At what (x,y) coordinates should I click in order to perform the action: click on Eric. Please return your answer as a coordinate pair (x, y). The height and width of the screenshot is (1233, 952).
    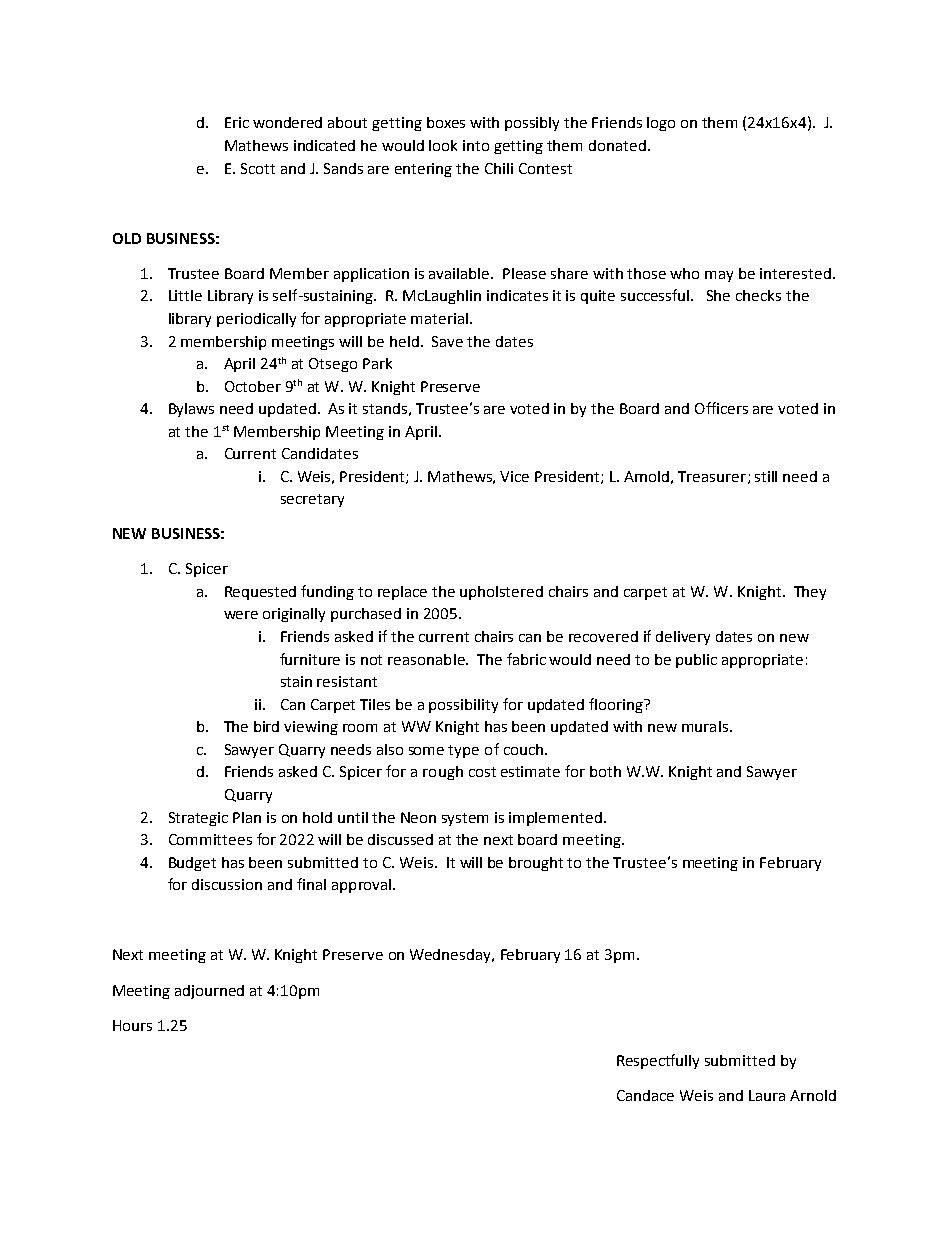
    Looking at the image, I should click on (237, 122).
